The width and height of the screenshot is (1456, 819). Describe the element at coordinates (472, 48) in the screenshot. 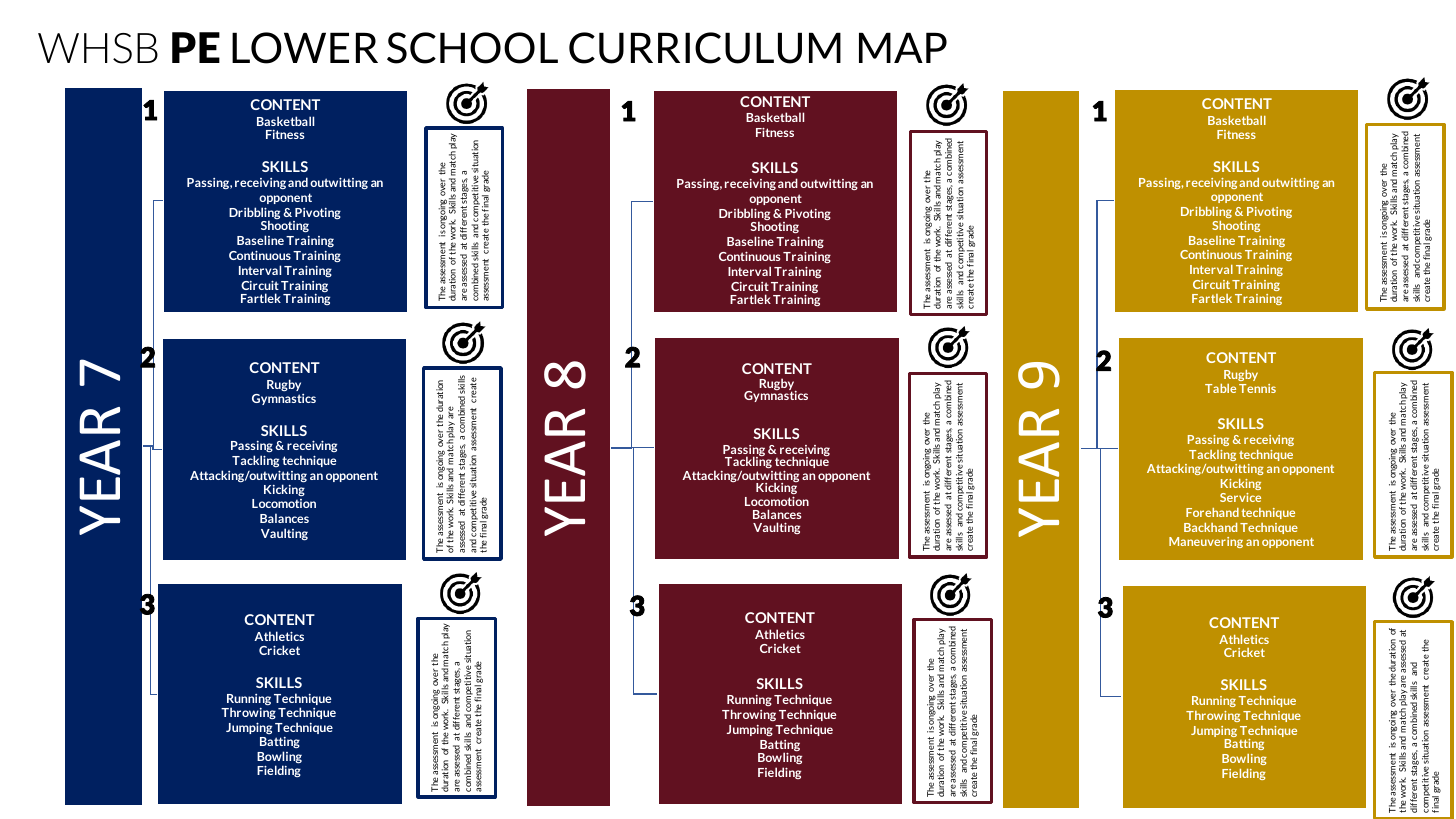

I see `SCHOOL` at that location.
